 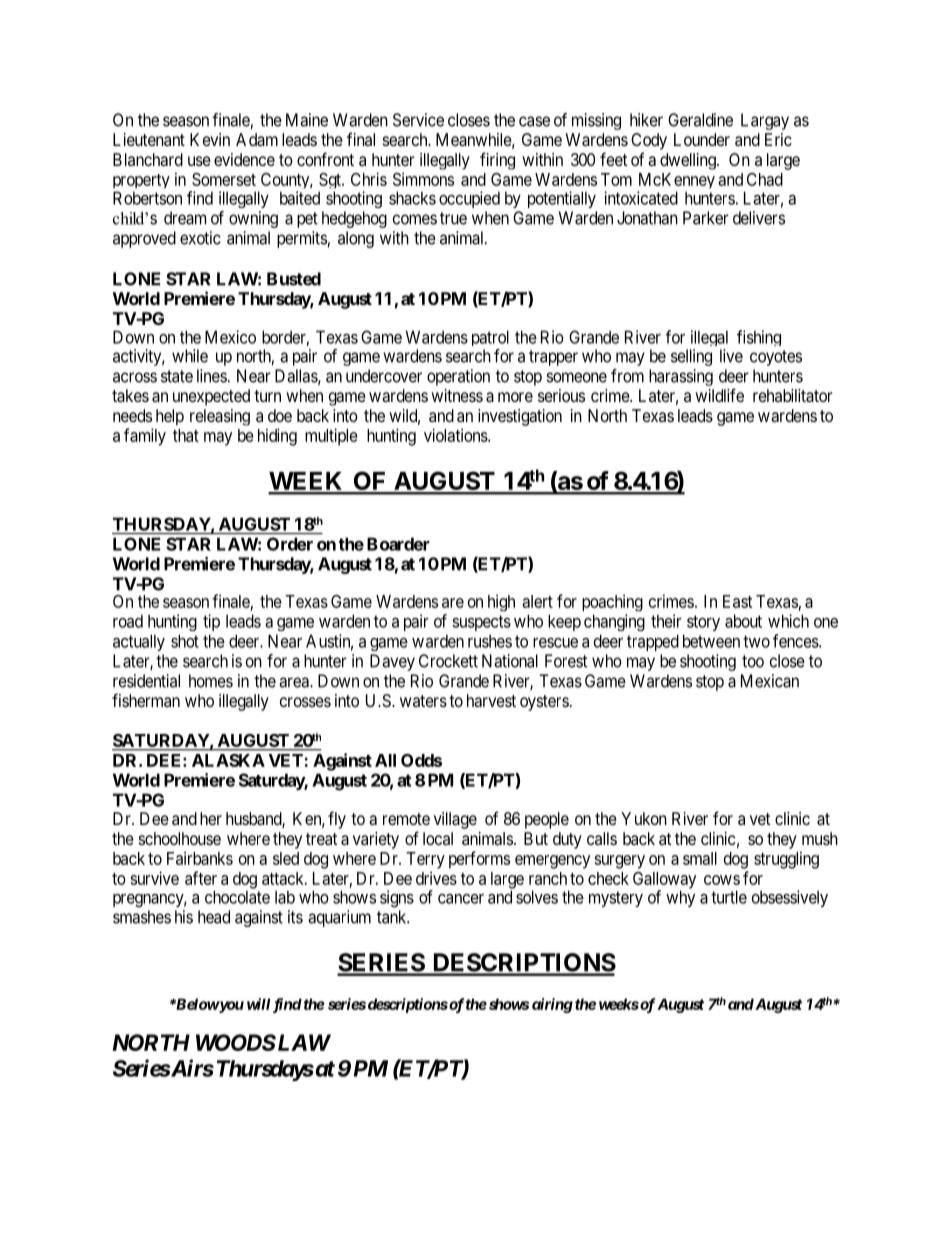 I want to click on high, so click(x=501, y=602).
